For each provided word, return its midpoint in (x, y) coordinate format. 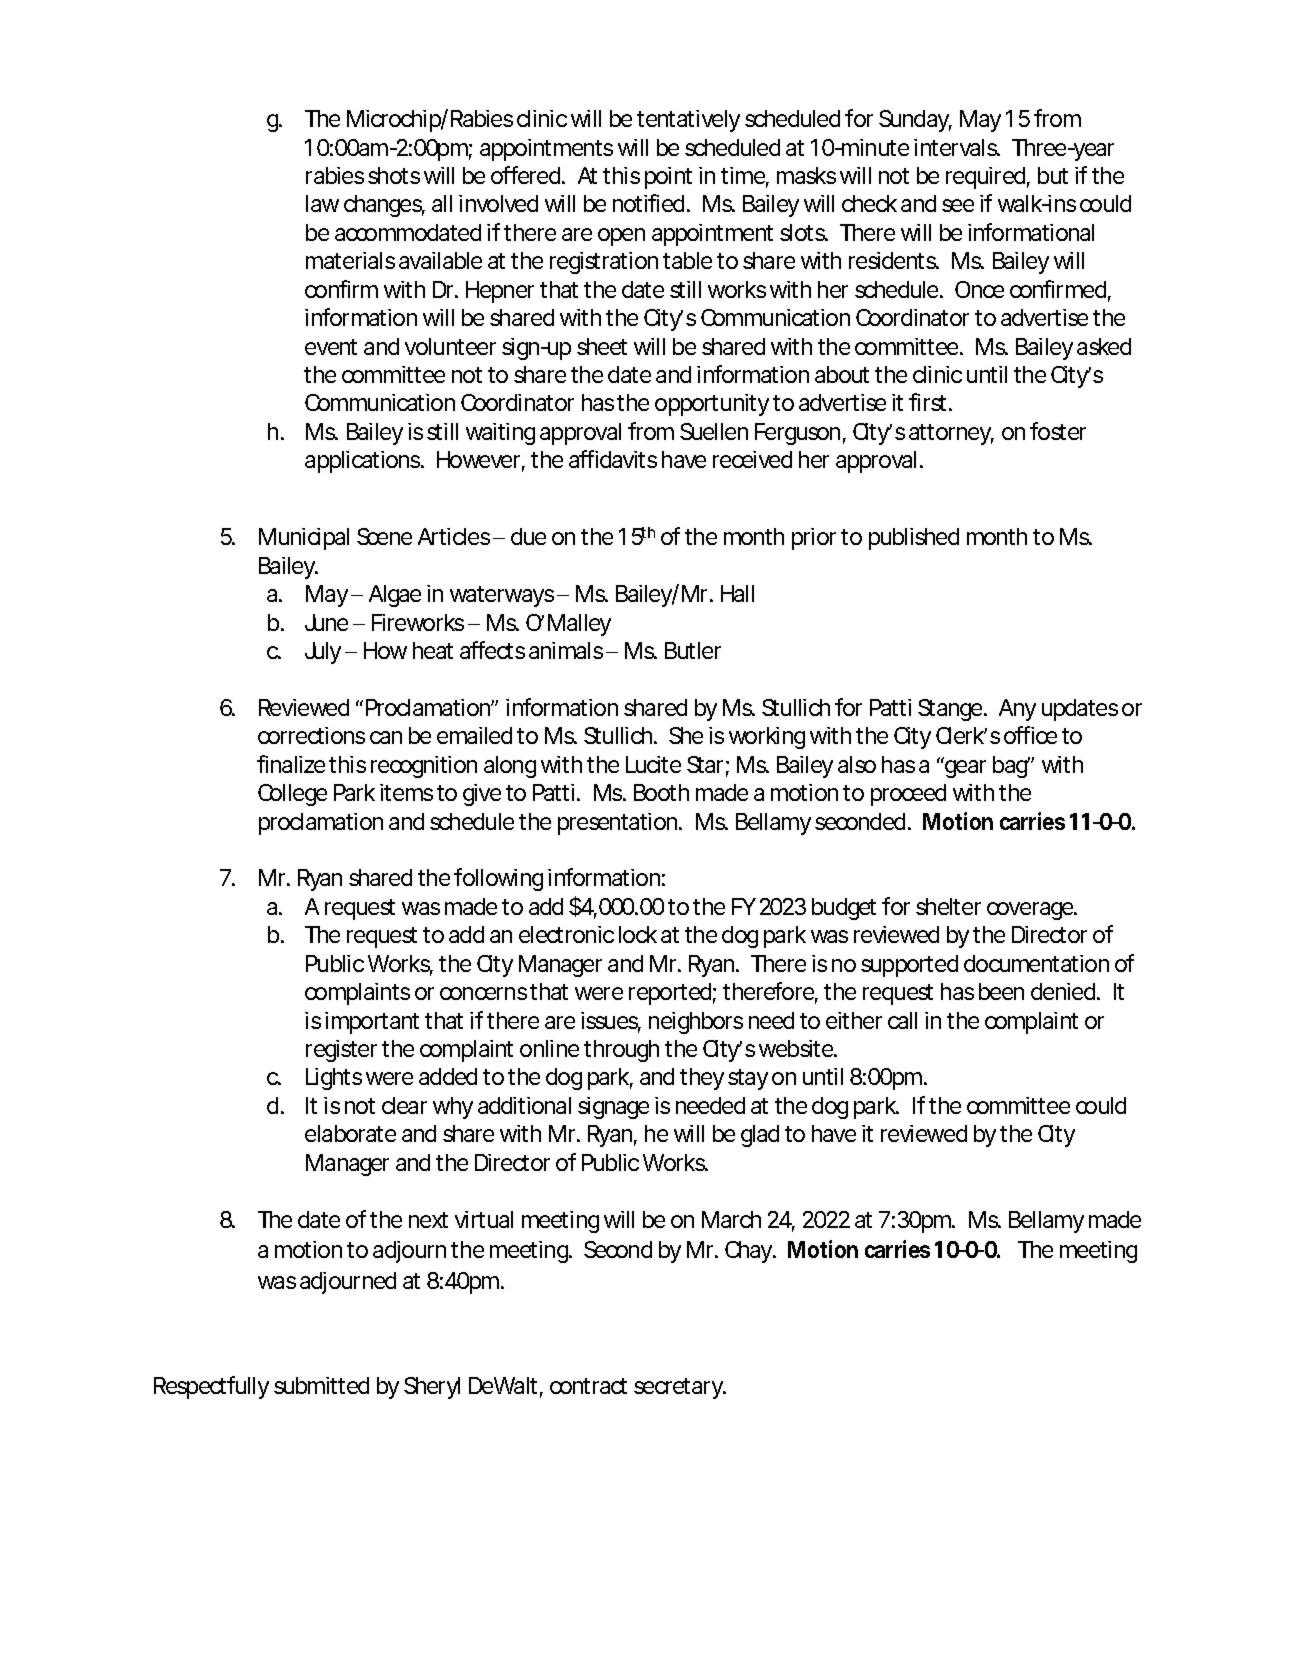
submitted (321, 1385)
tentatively (688, 121)
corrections (311, 735)
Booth (661, 792)
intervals (957, 147)
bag (1011, 767)
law (322, 203)
